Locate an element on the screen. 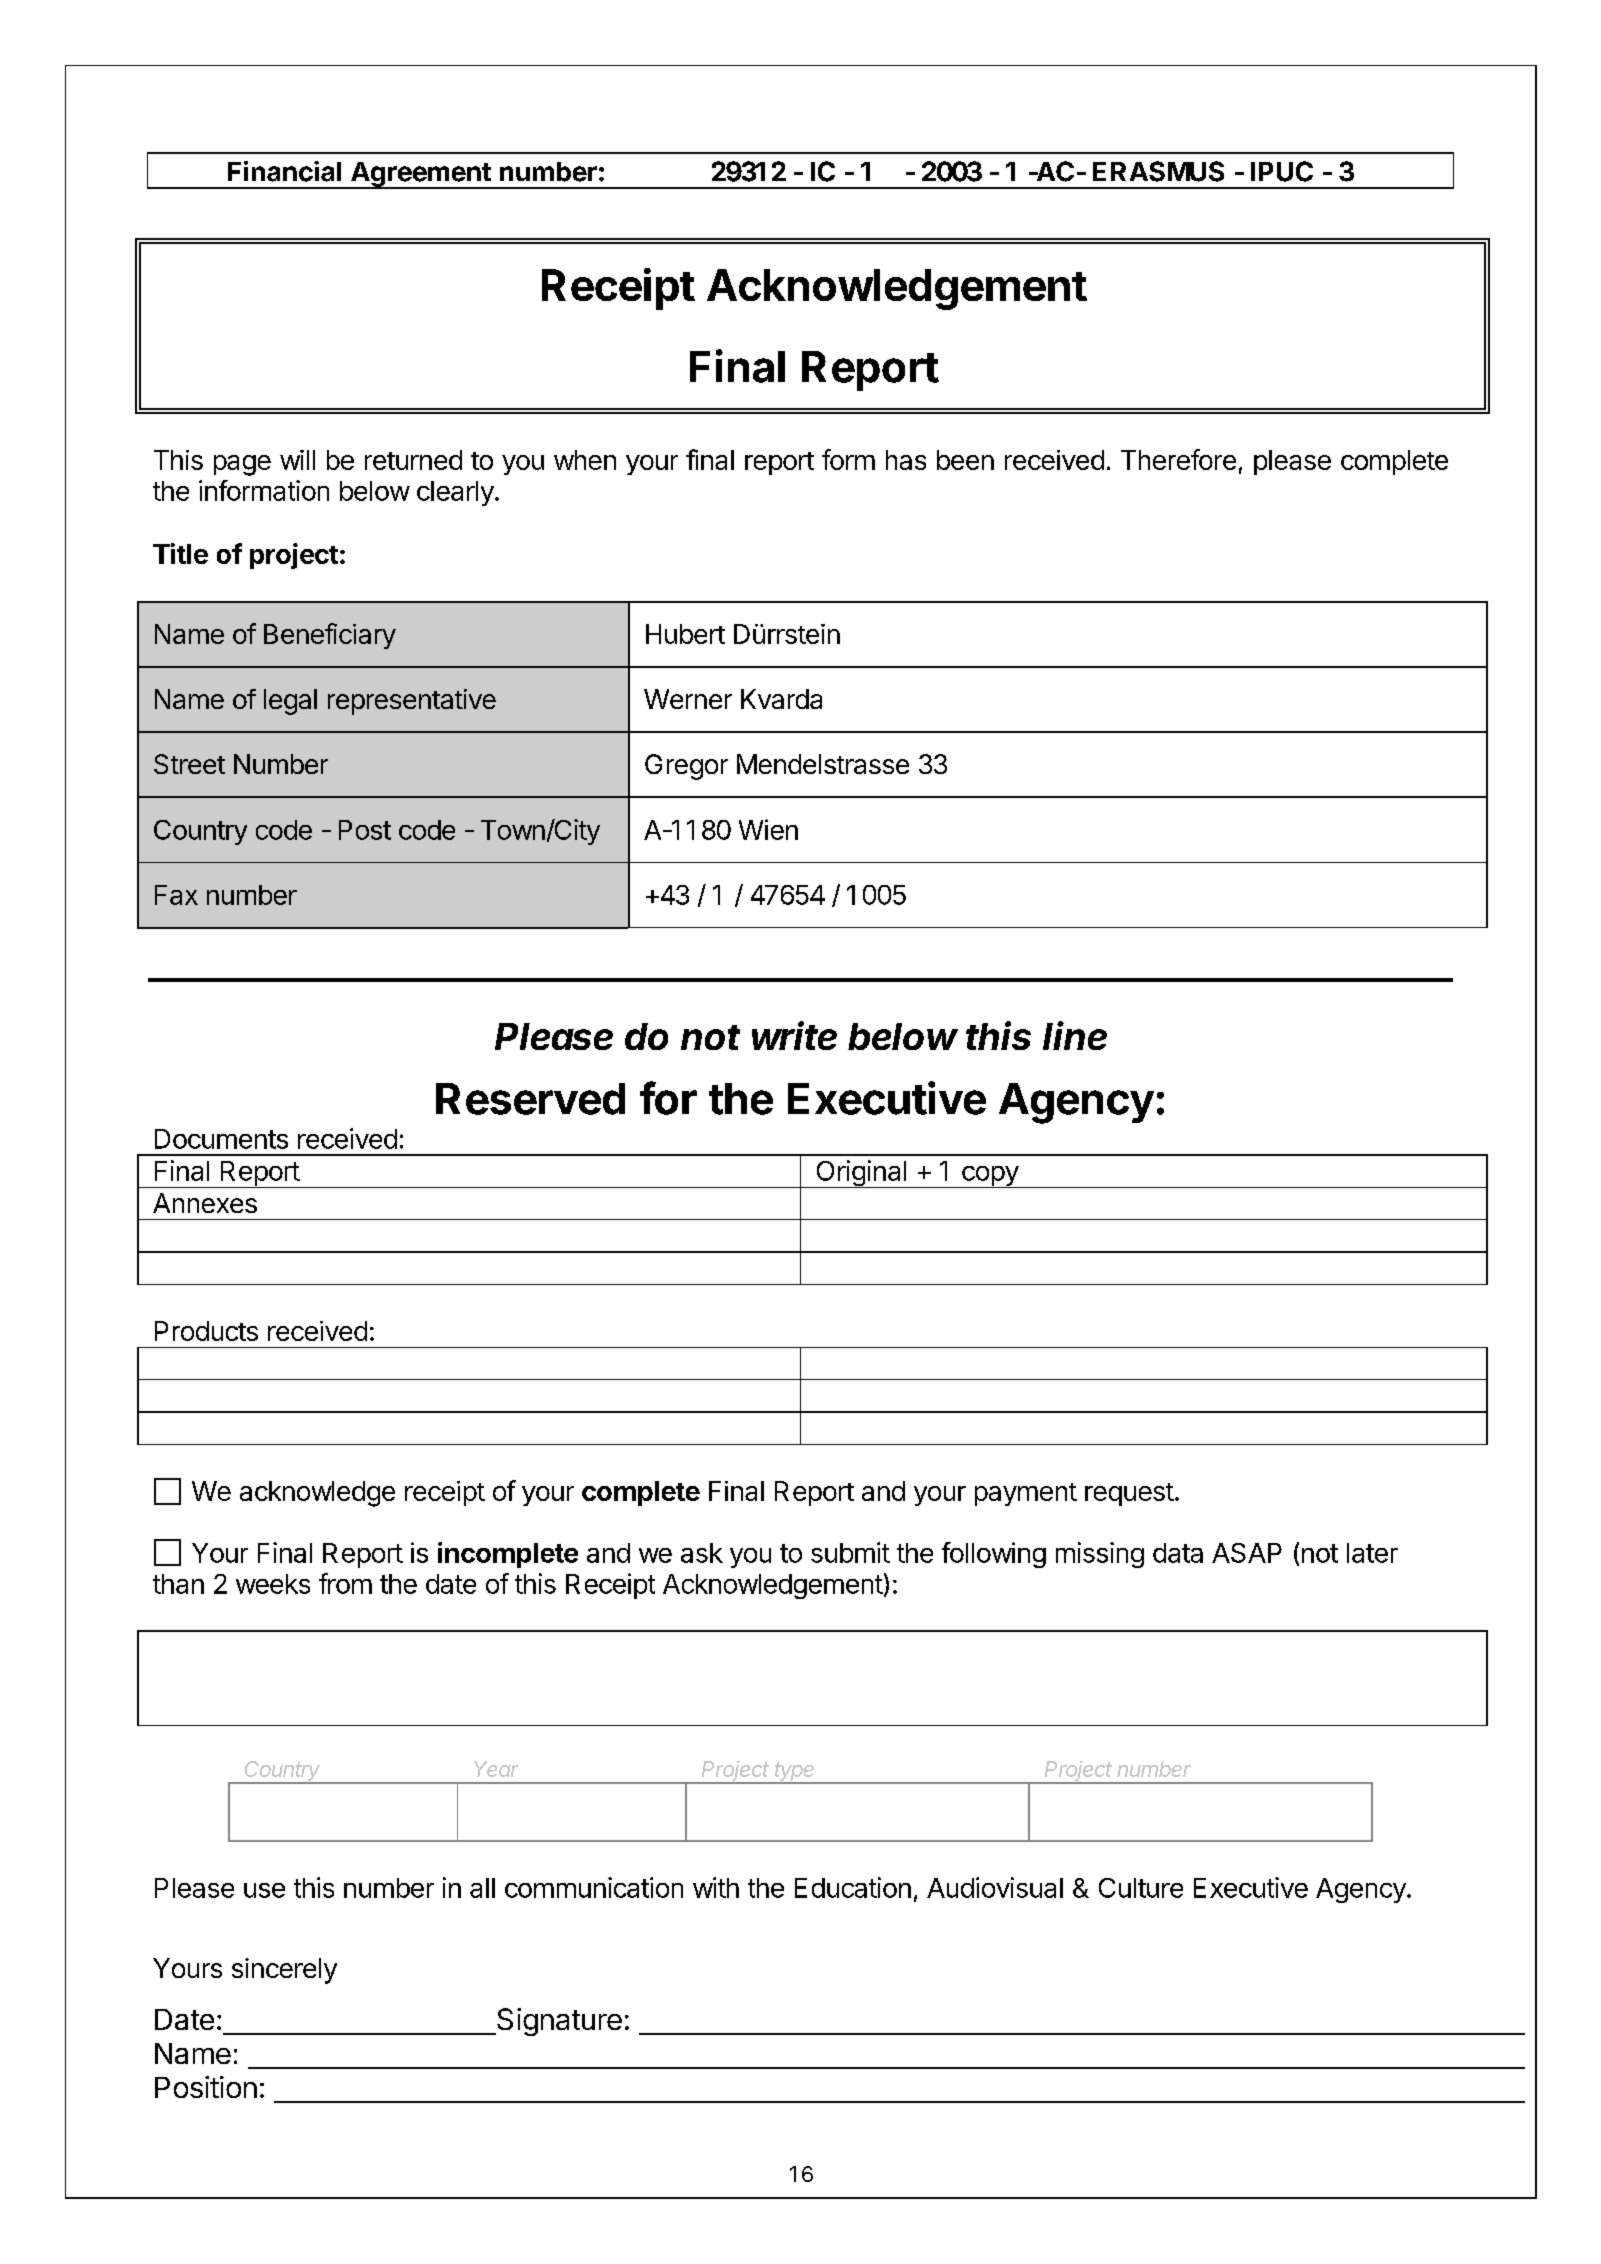 Image resolution: width=1601 pixels, height=2264 pixels. has is located at coordinates (906, 460).
